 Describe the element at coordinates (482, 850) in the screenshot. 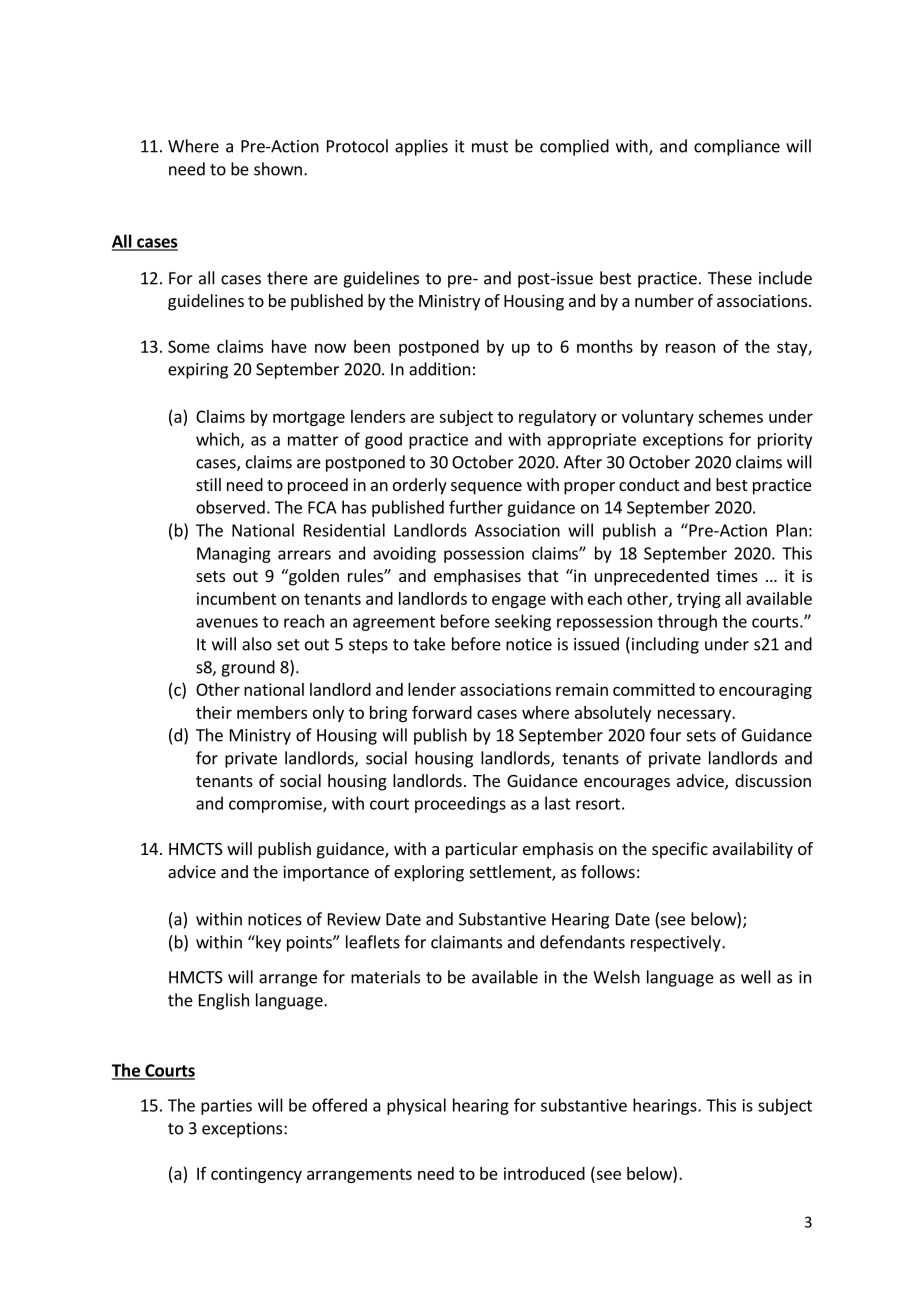

I see `particular` at that location.
